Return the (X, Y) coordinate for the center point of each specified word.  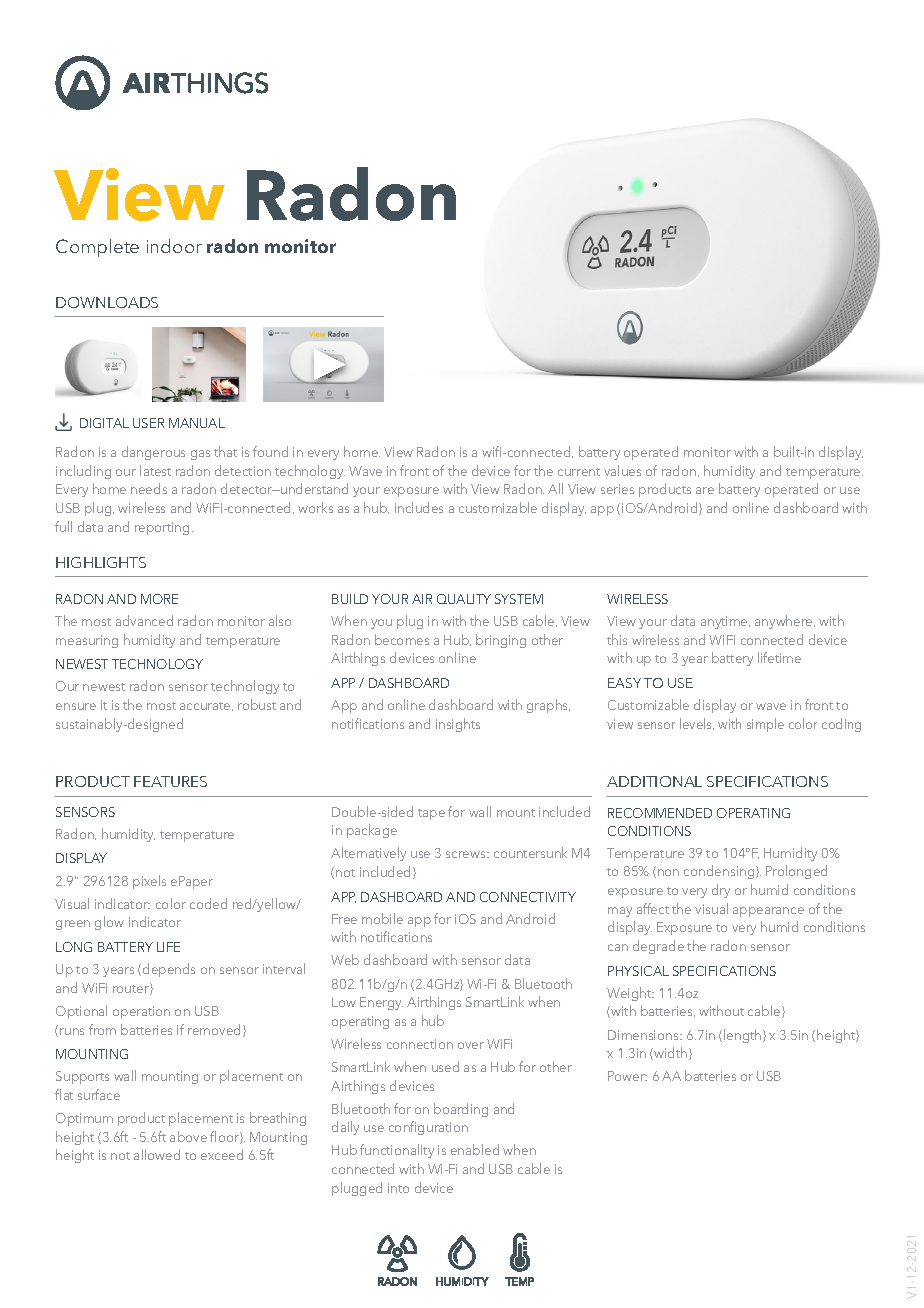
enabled (475, 1149)
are (705, 490)
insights (458, 725)
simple (765, 725)
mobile (382, 918)
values (622, 470)
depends (169, 970)
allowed (157, 1154)
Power (627, 1076)
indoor (174, 246)
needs (149, 488)
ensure (76, 706)
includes (419, 507)
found (270, 451)
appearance (768, 912)
